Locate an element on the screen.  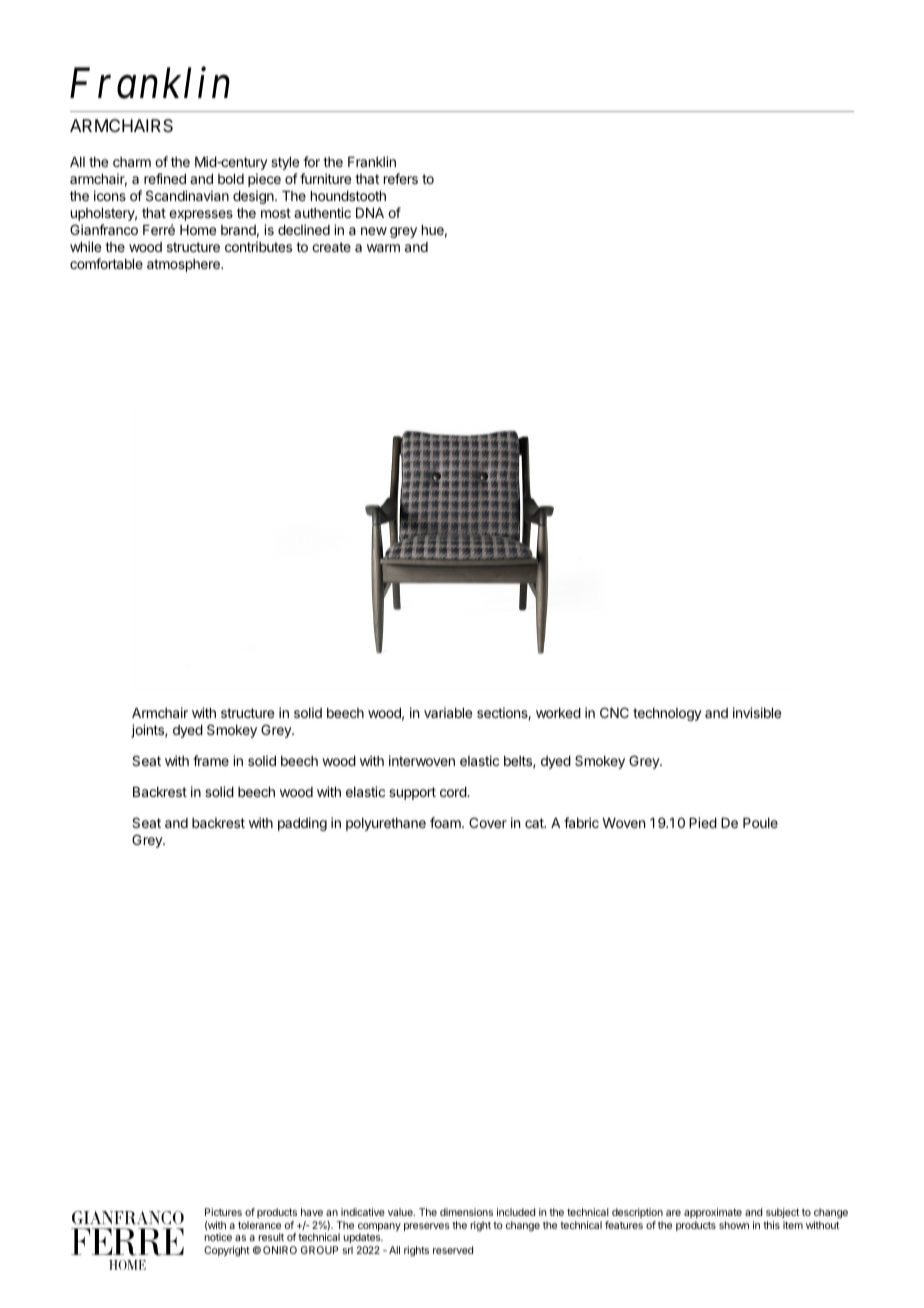
atmosphere is located at coordinates (184, 265).
